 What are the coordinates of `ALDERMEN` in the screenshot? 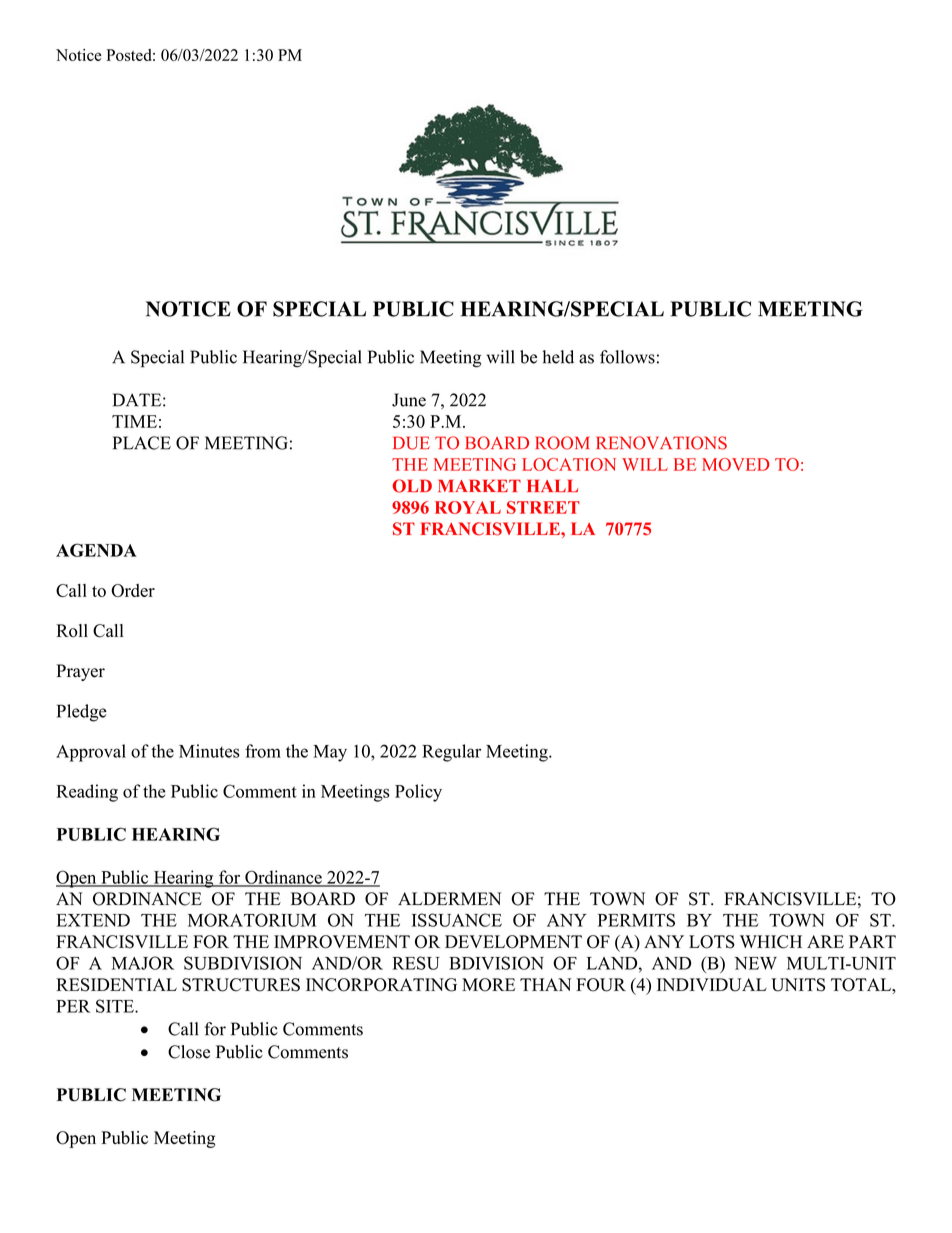 It's located at (449, 898).
